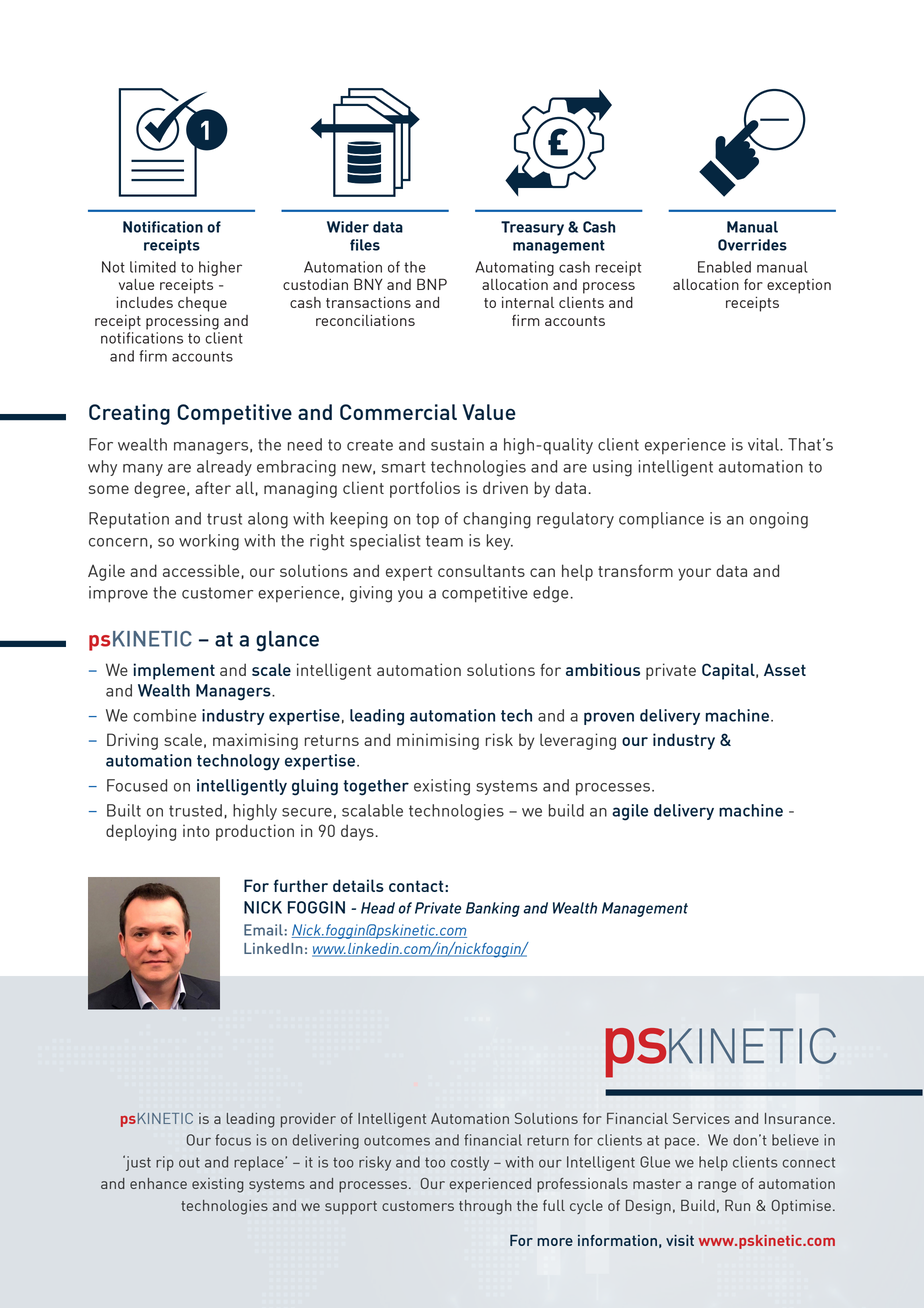  What do you see at coordinates (694, 574) in the screenshot?
I see `your` at bounding box center [694, 574].
